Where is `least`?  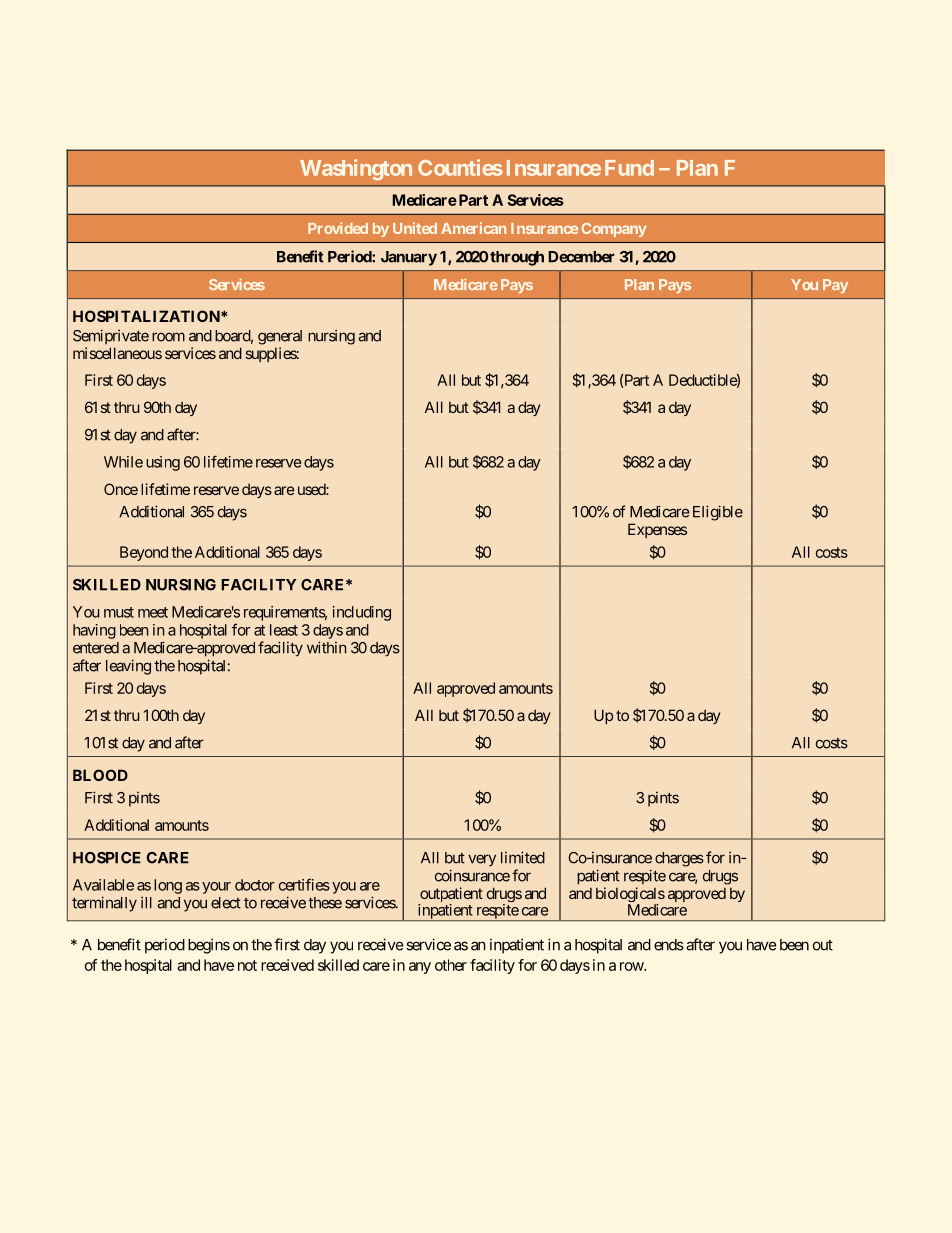
least is located at coordinates (284, 630).
